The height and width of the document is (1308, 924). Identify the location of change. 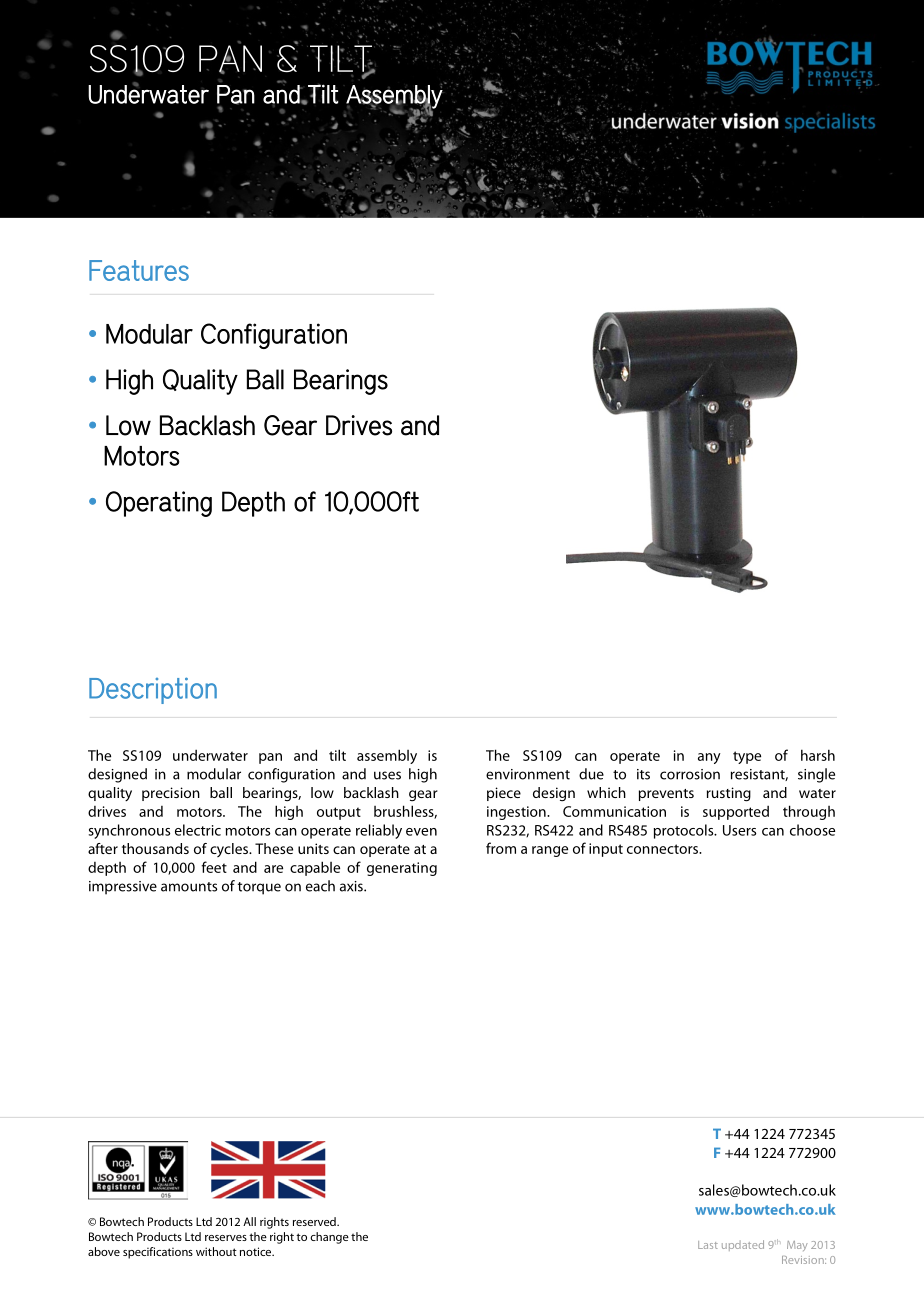
(329, 1238).
